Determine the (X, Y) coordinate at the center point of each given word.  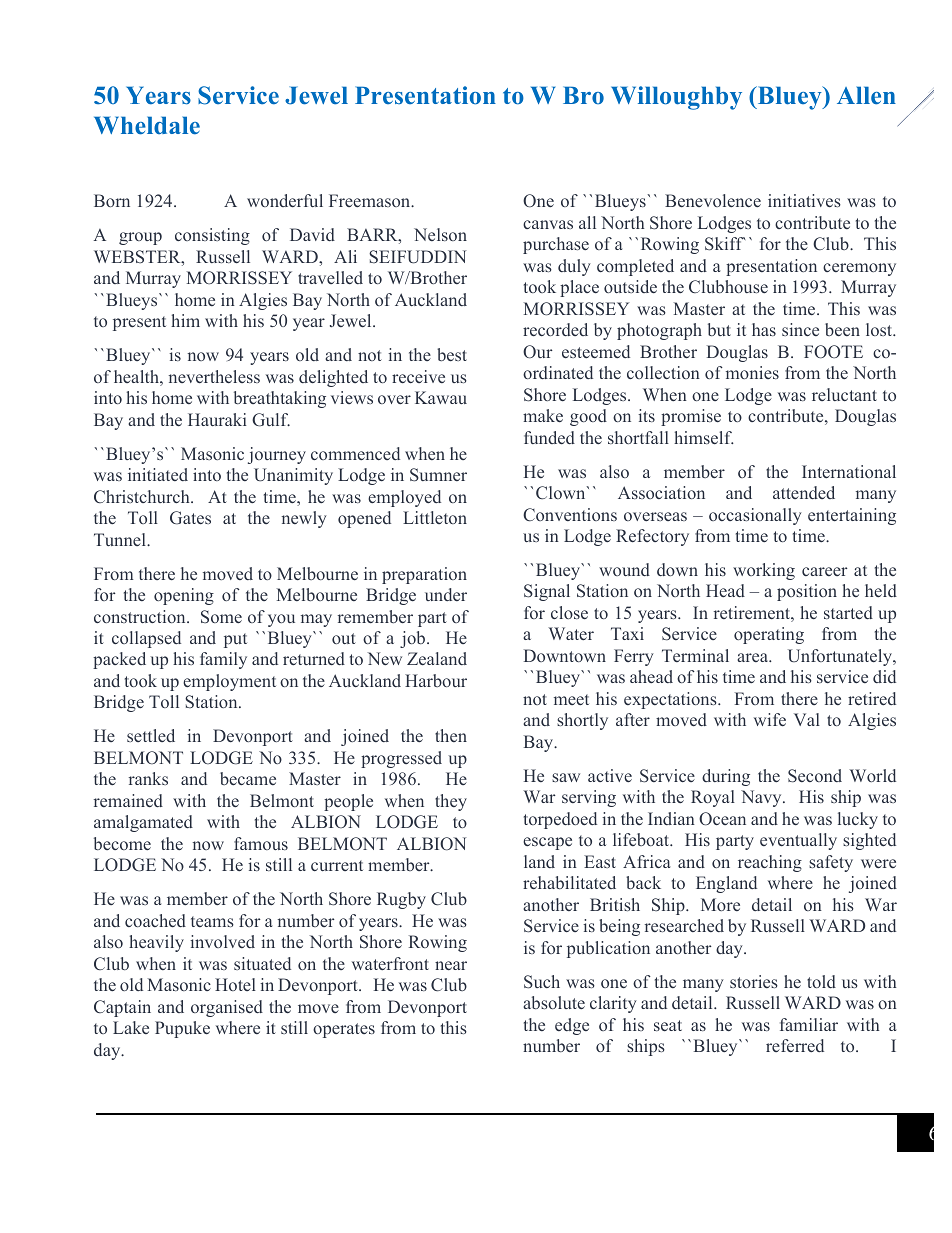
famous (261, 843)
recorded (555, 329)
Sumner (438, 475)
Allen (866, 95)
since (800, 329)
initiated (158, 474)
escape (547, 843)
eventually (798, 841)
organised (227, 1008)
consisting (212, 236)
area (754, 657)
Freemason (371, 200)
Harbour (436, 680)
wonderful (285, 200)
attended (804, 492)
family (223, 660)
